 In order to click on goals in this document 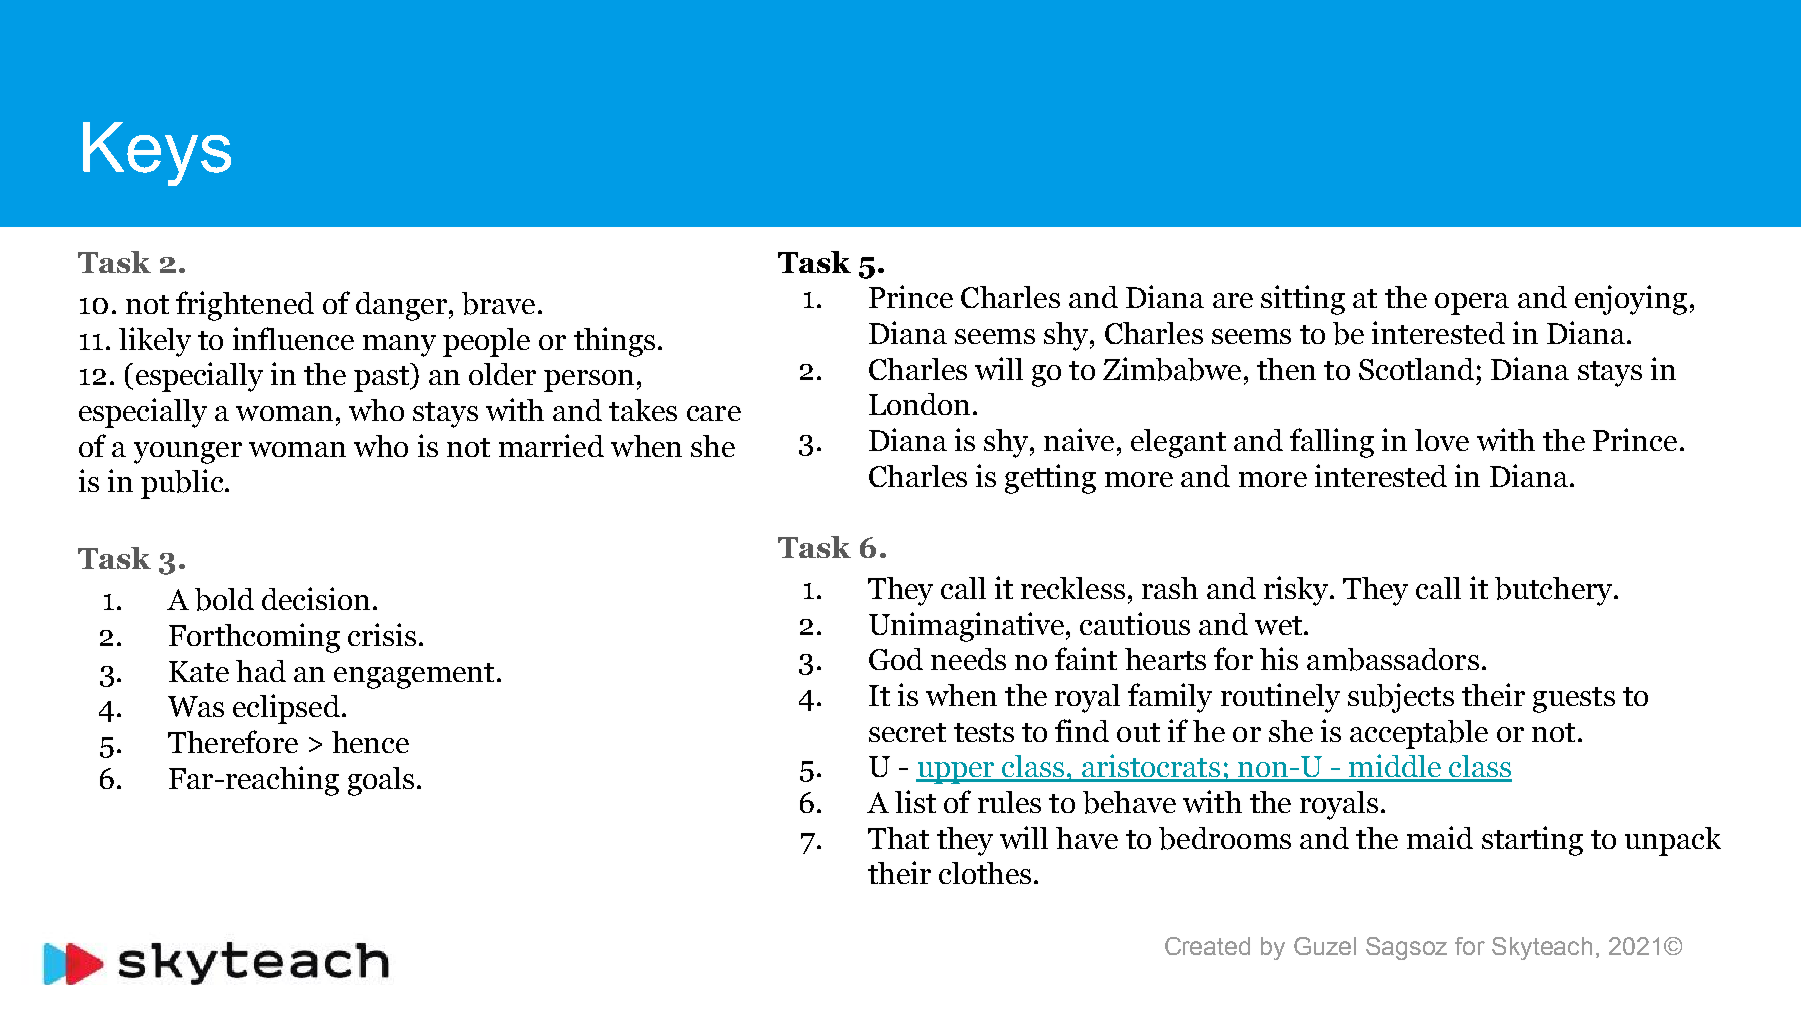, I will do `click(381, 781)`.
